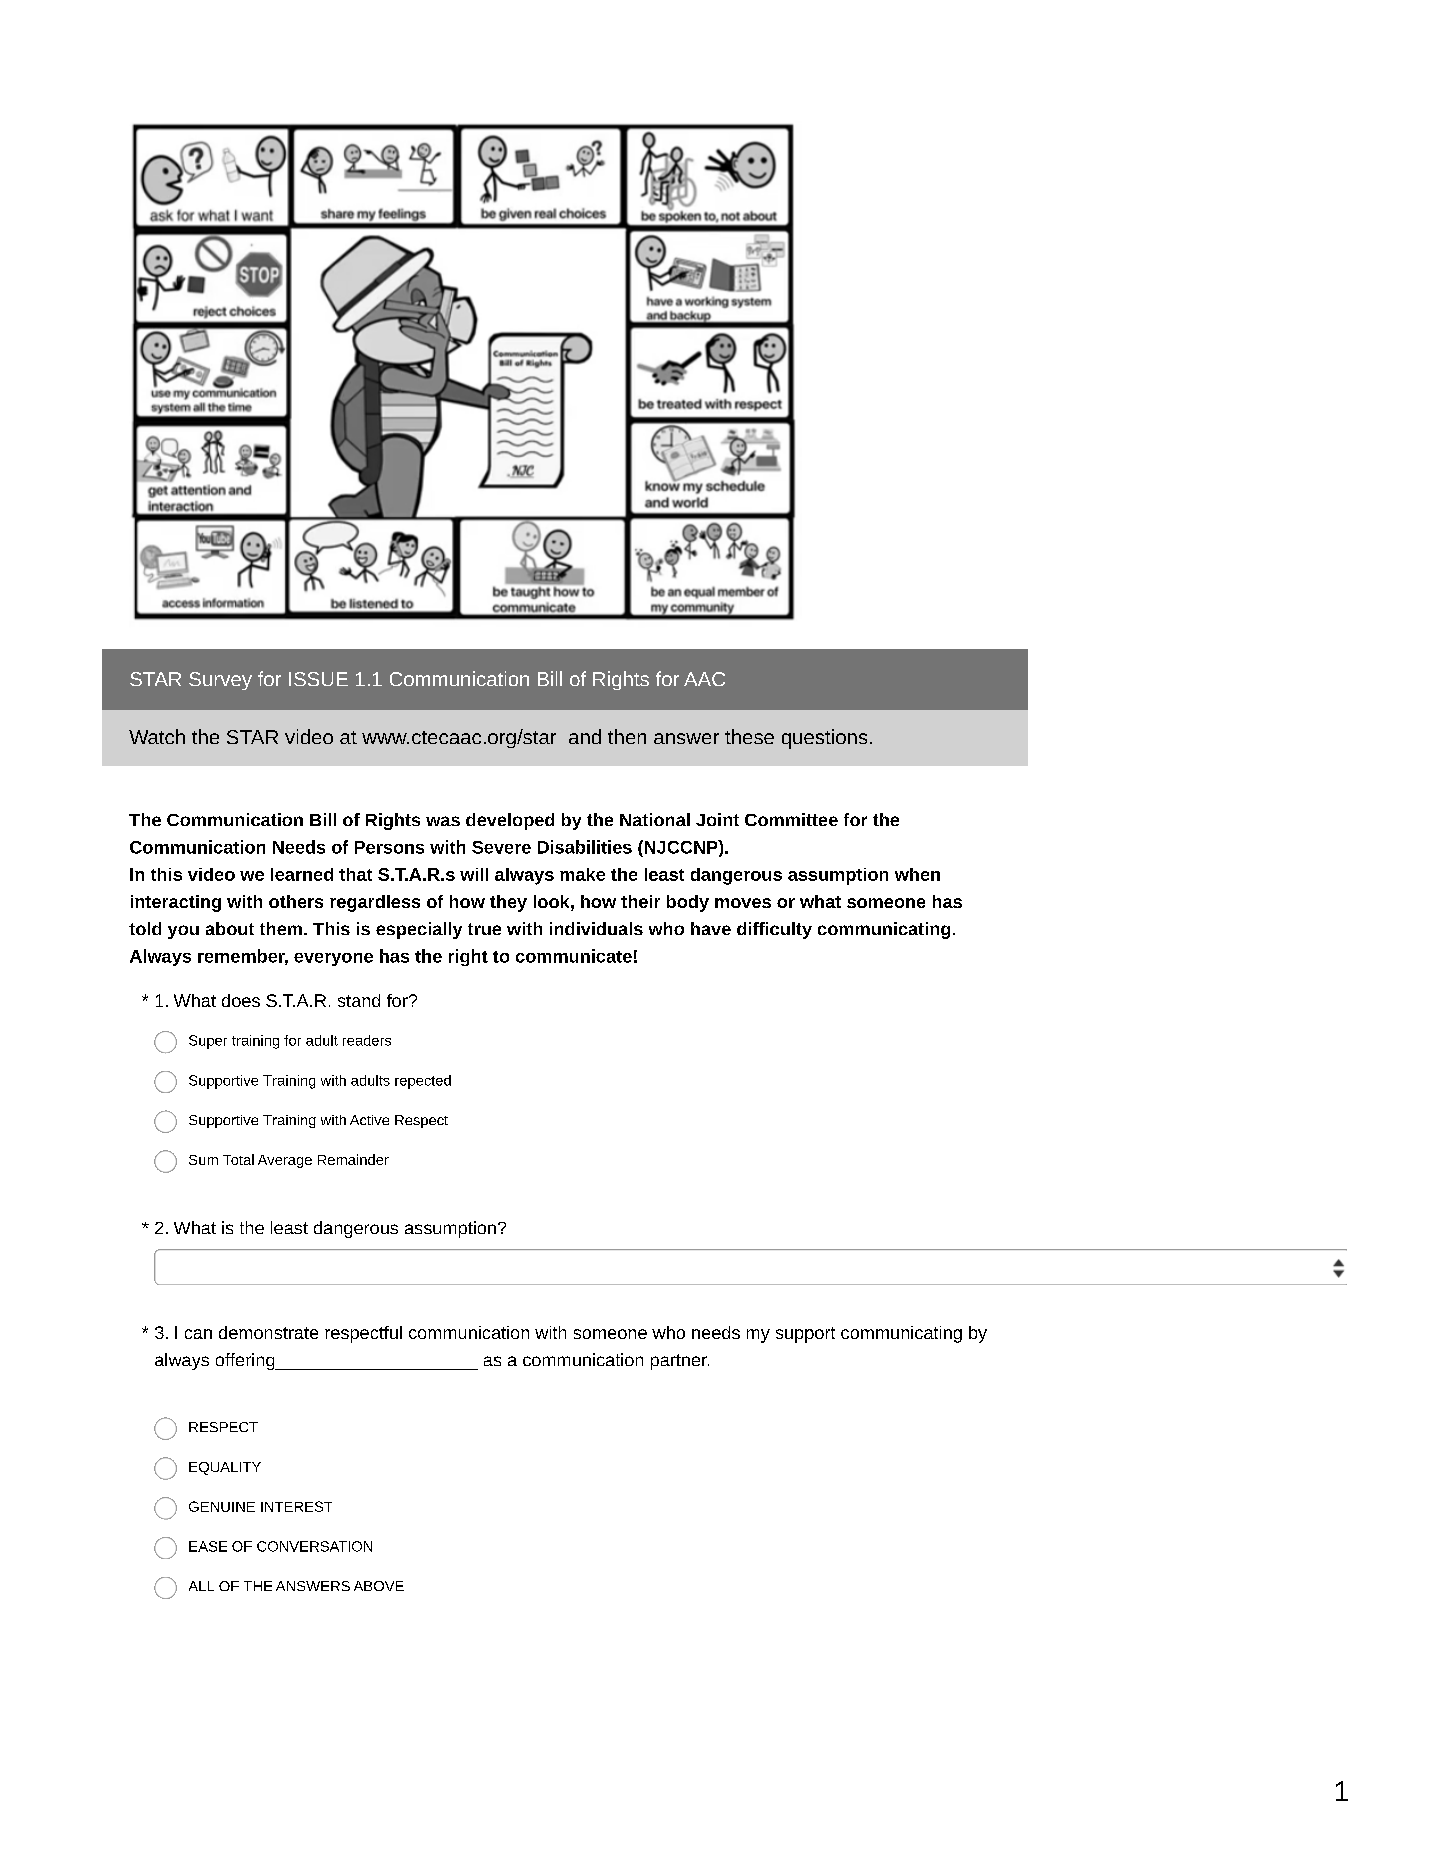  I want to click on Total, so click(238, 1159).
